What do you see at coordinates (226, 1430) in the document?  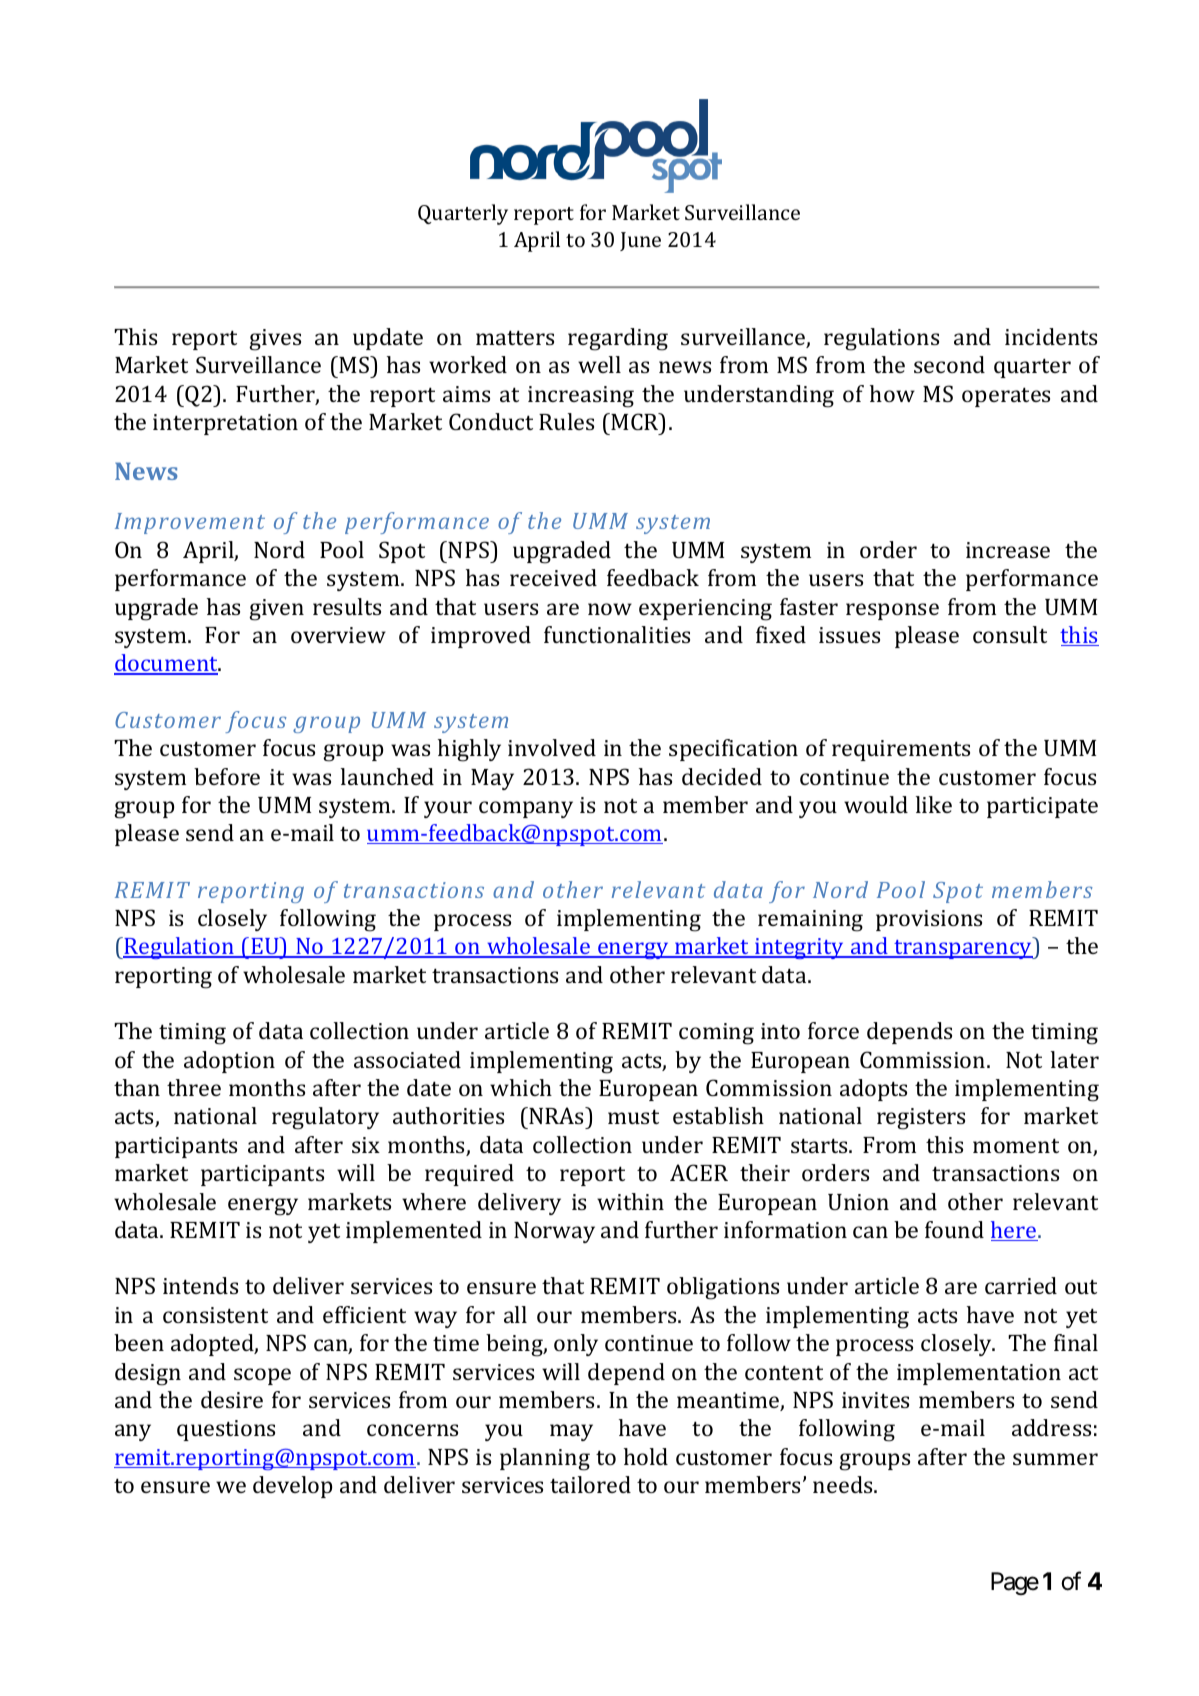 I see `questions` at bounding box center [226, 1430].
